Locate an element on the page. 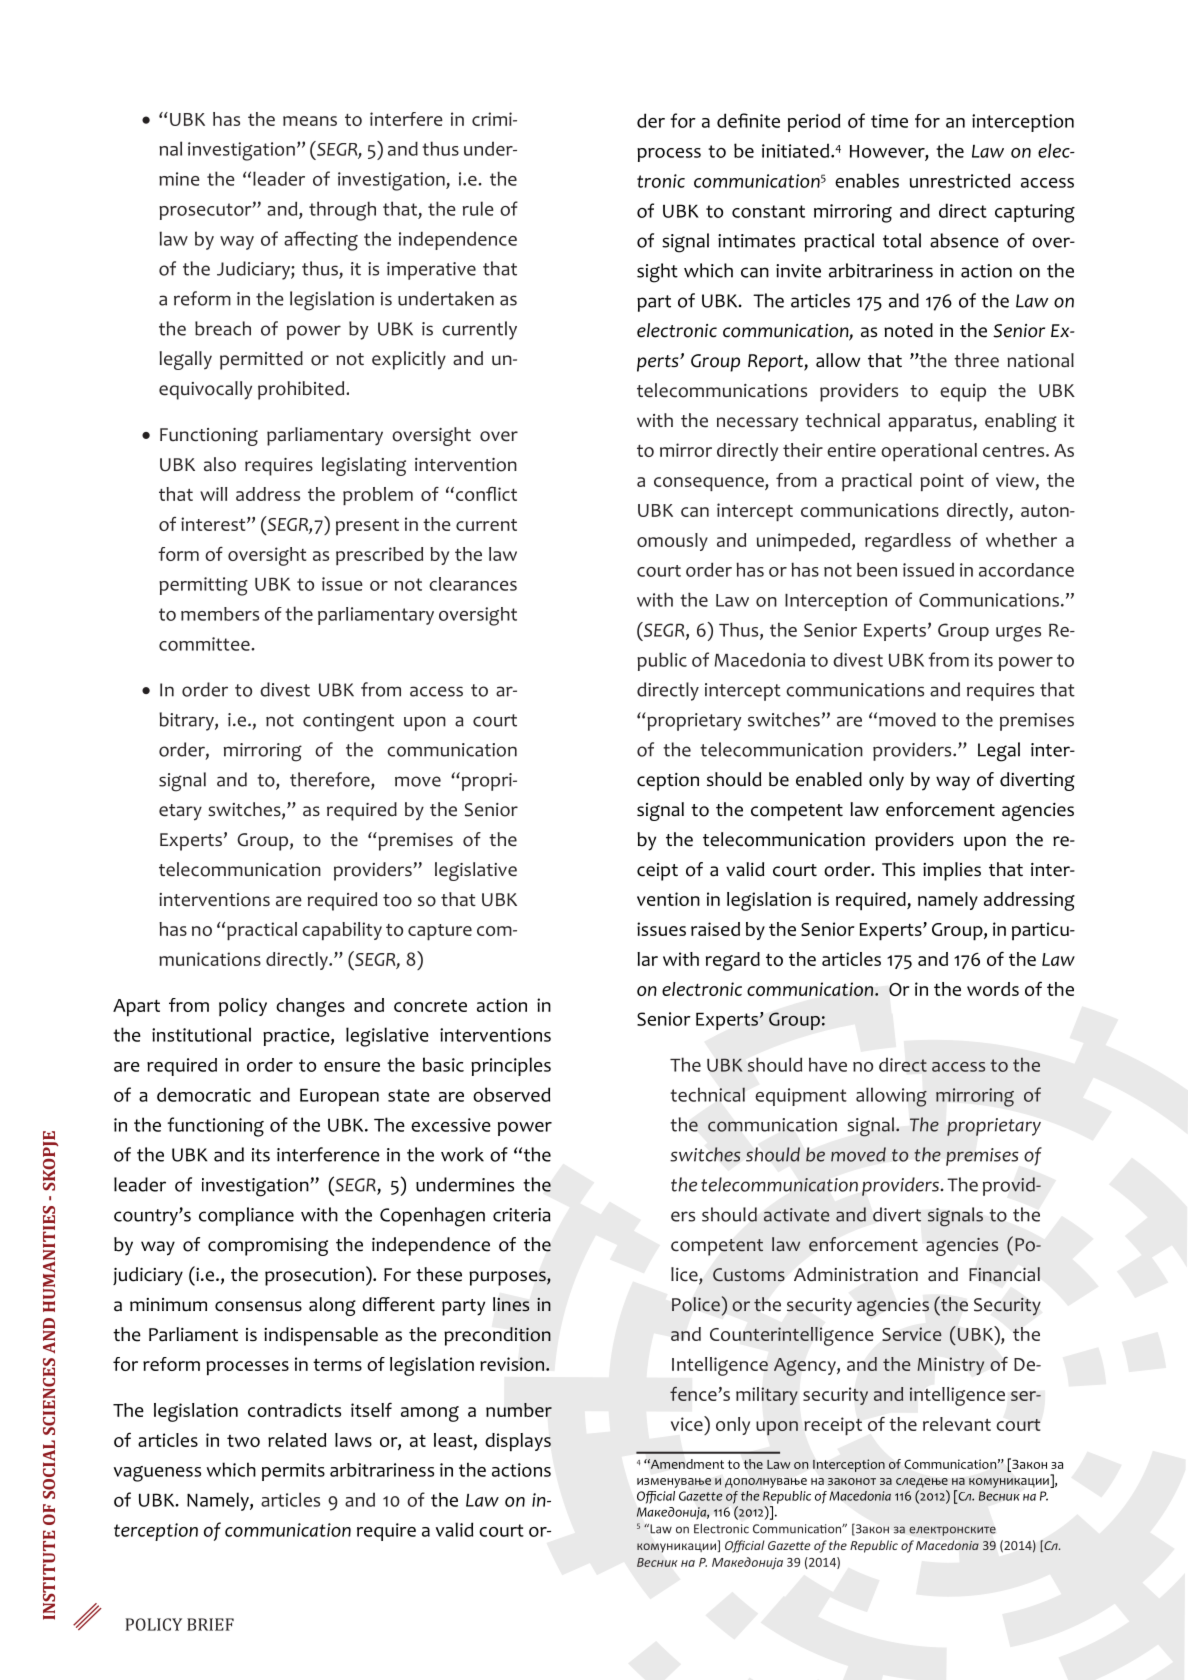  principles is located at coordinates (511, 1066).
